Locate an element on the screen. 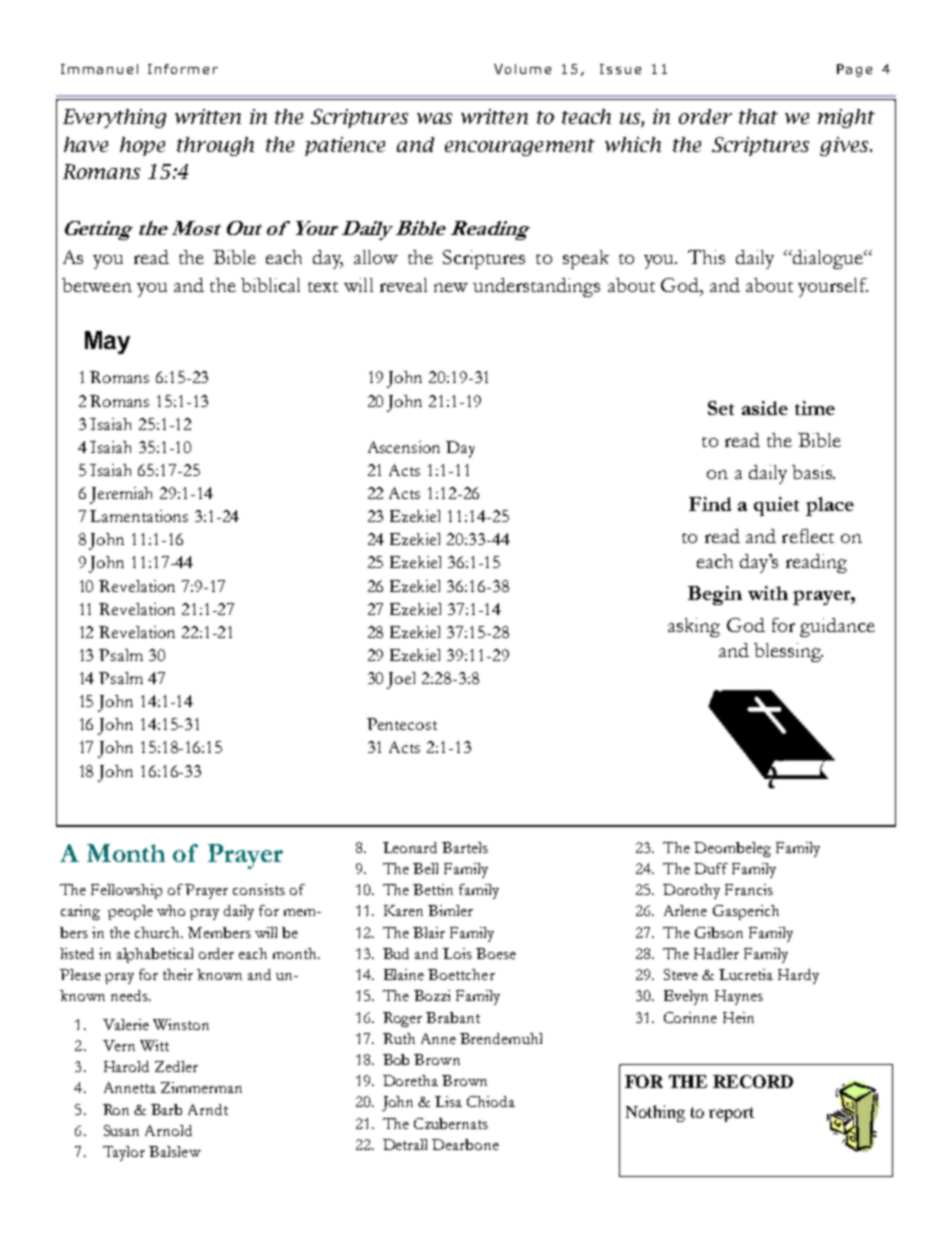  that is located at coordinates (758, 116).
